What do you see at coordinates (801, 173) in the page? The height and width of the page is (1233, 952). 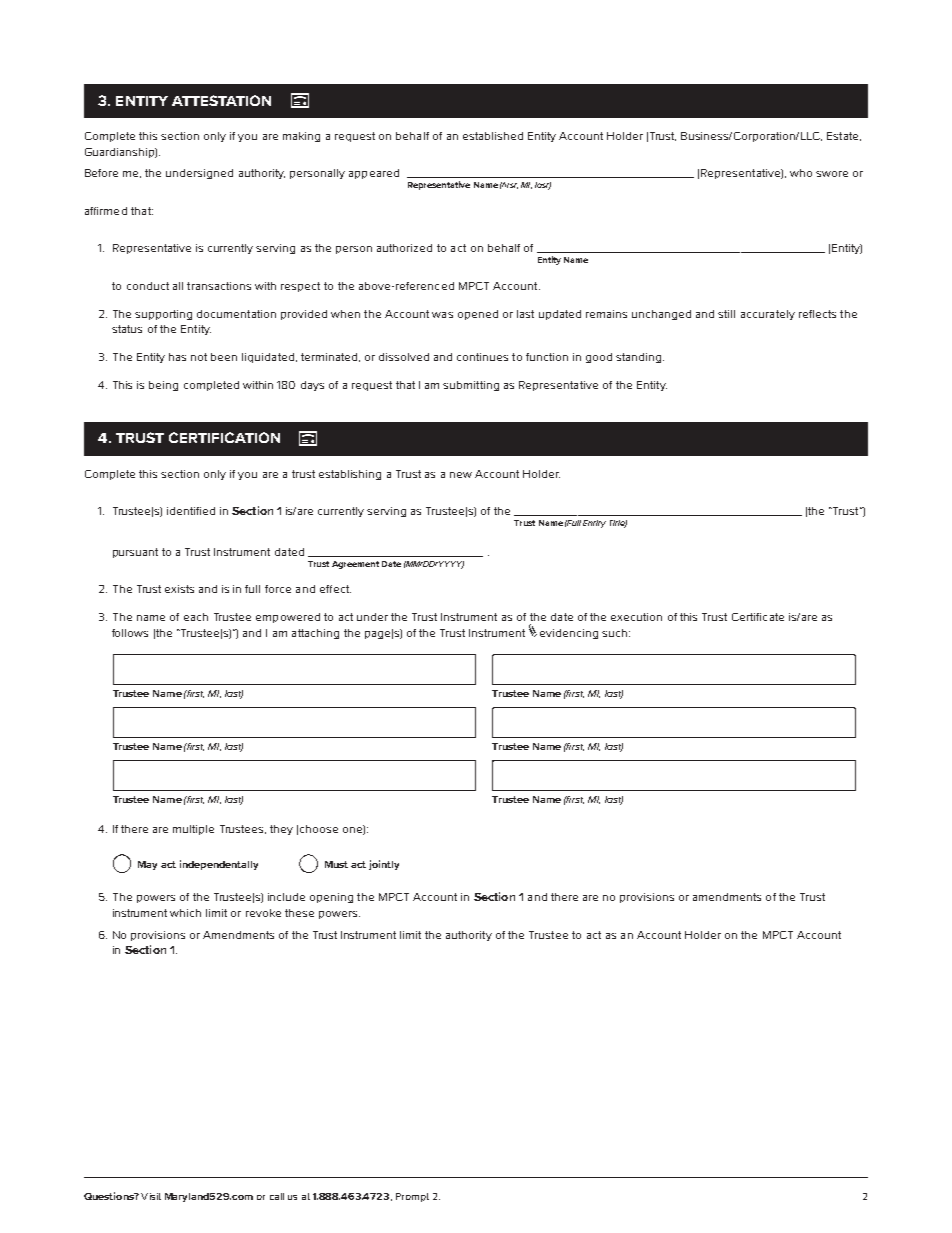 I see `who` at bounding box center [801, 173].
